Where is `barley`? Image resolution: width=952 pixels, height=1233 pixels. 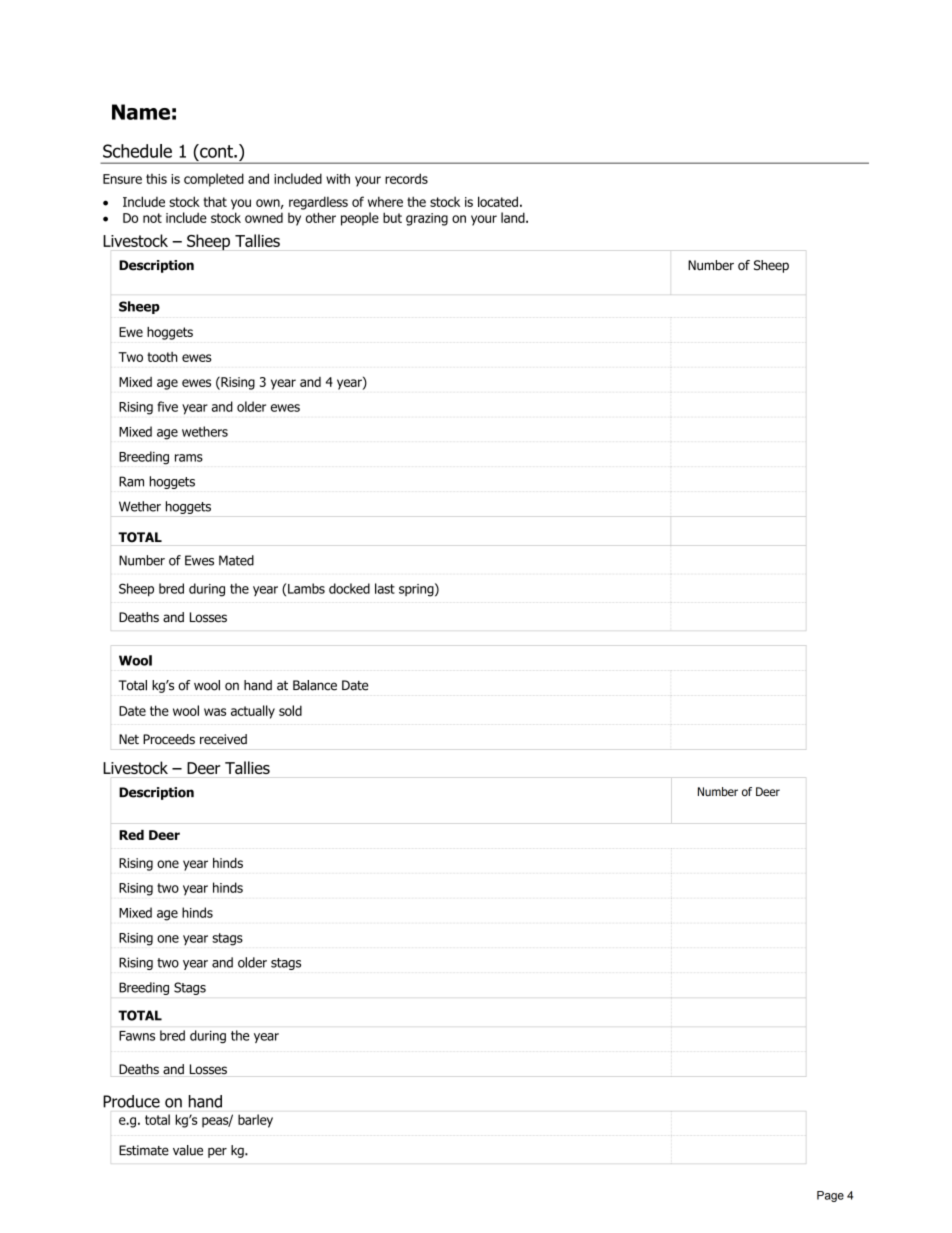 barley is located at coordinates (255, 1121).
